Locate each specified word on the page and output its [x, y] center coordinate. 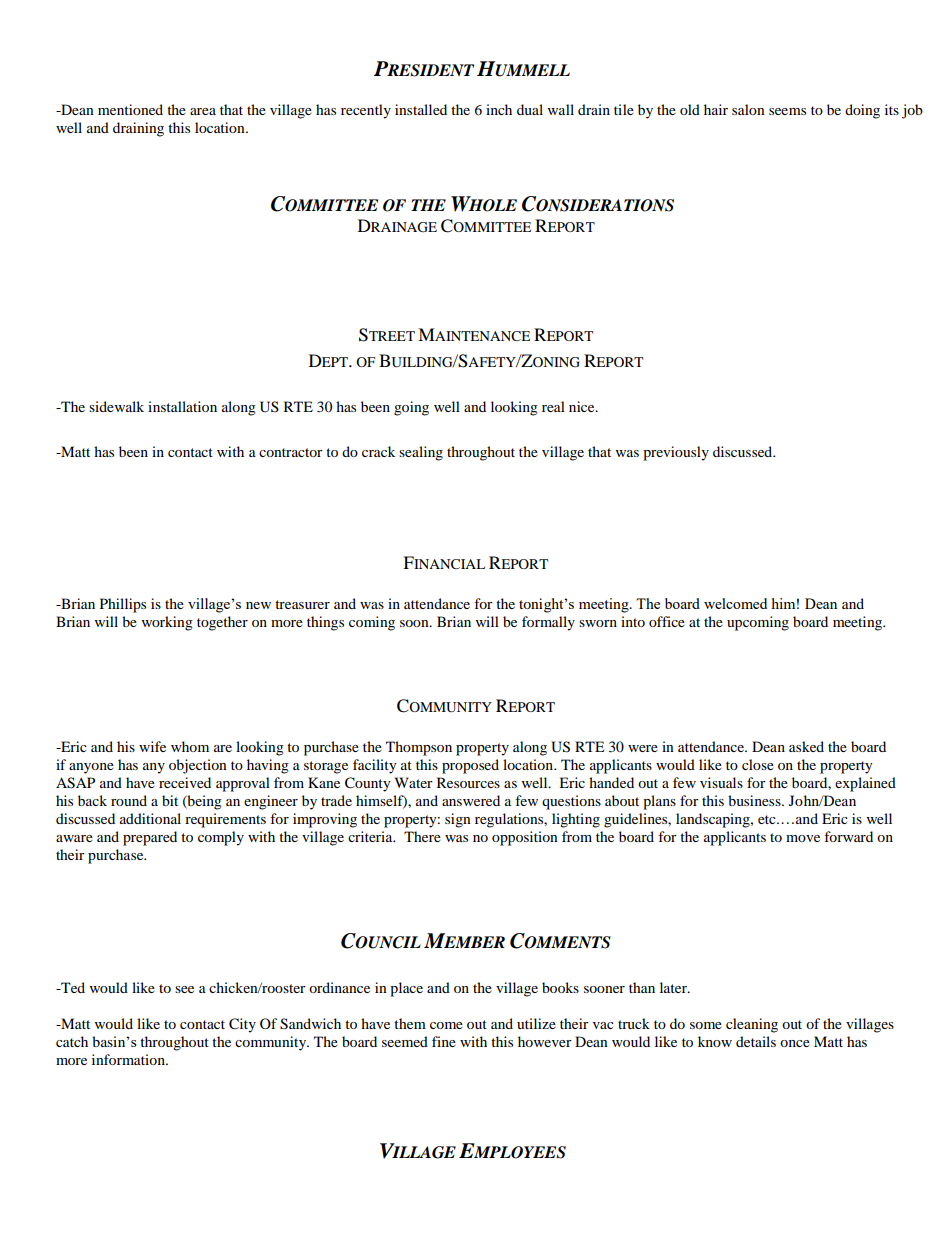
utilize [536, 1023]
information [129, 1059]
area [203, 111]
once [795, 1043]
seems [787, 111]
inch [499, 109]
